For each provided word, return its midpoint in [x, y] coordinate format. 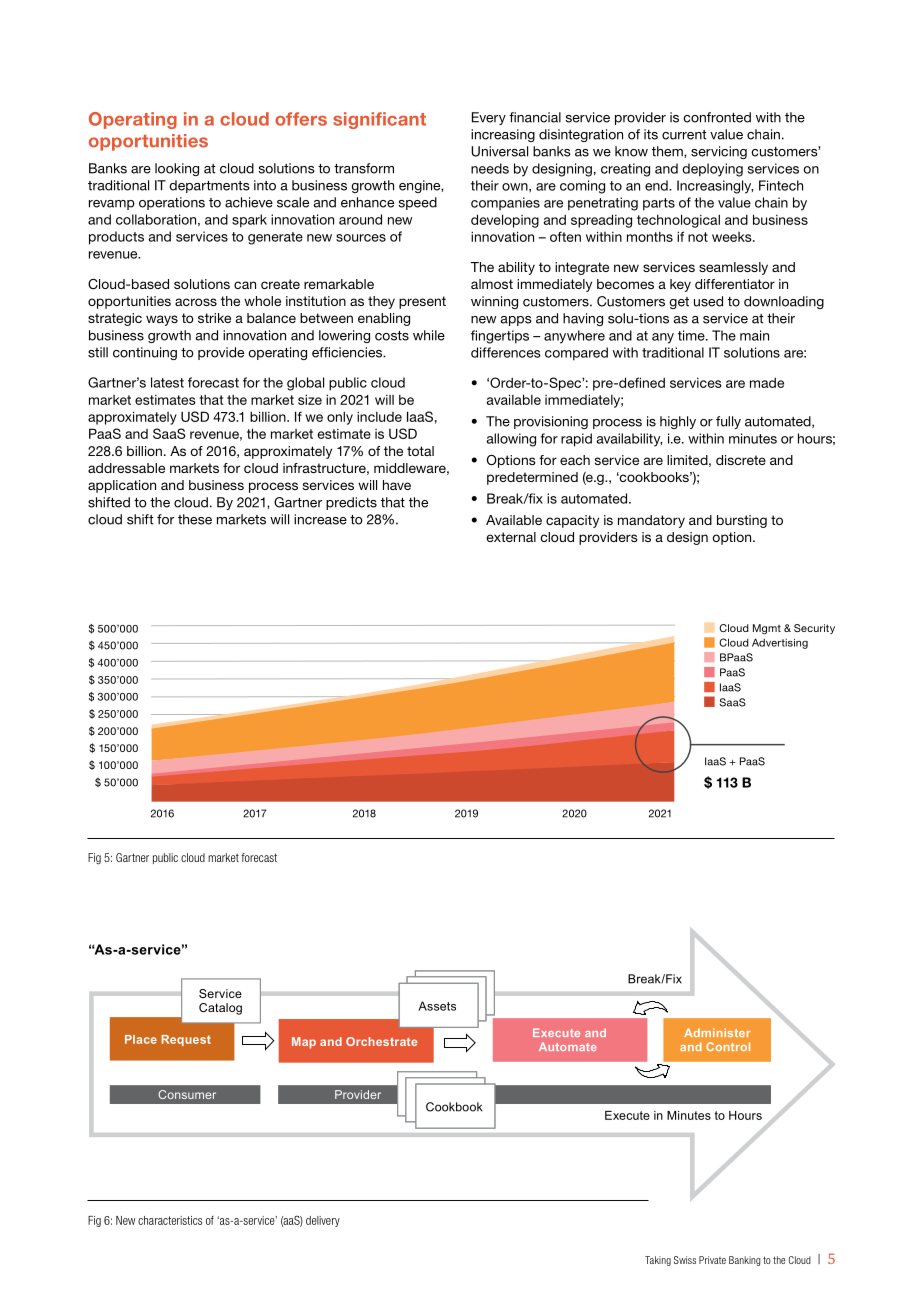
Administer [717, 1032]
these [195, 519]
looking [177, 169]
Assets [437, 1006]
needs [490, 168]
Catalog [220, 1009]
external [511, 537]
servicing [719, 152]
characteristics [170, 1220]
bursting [742, 521]
